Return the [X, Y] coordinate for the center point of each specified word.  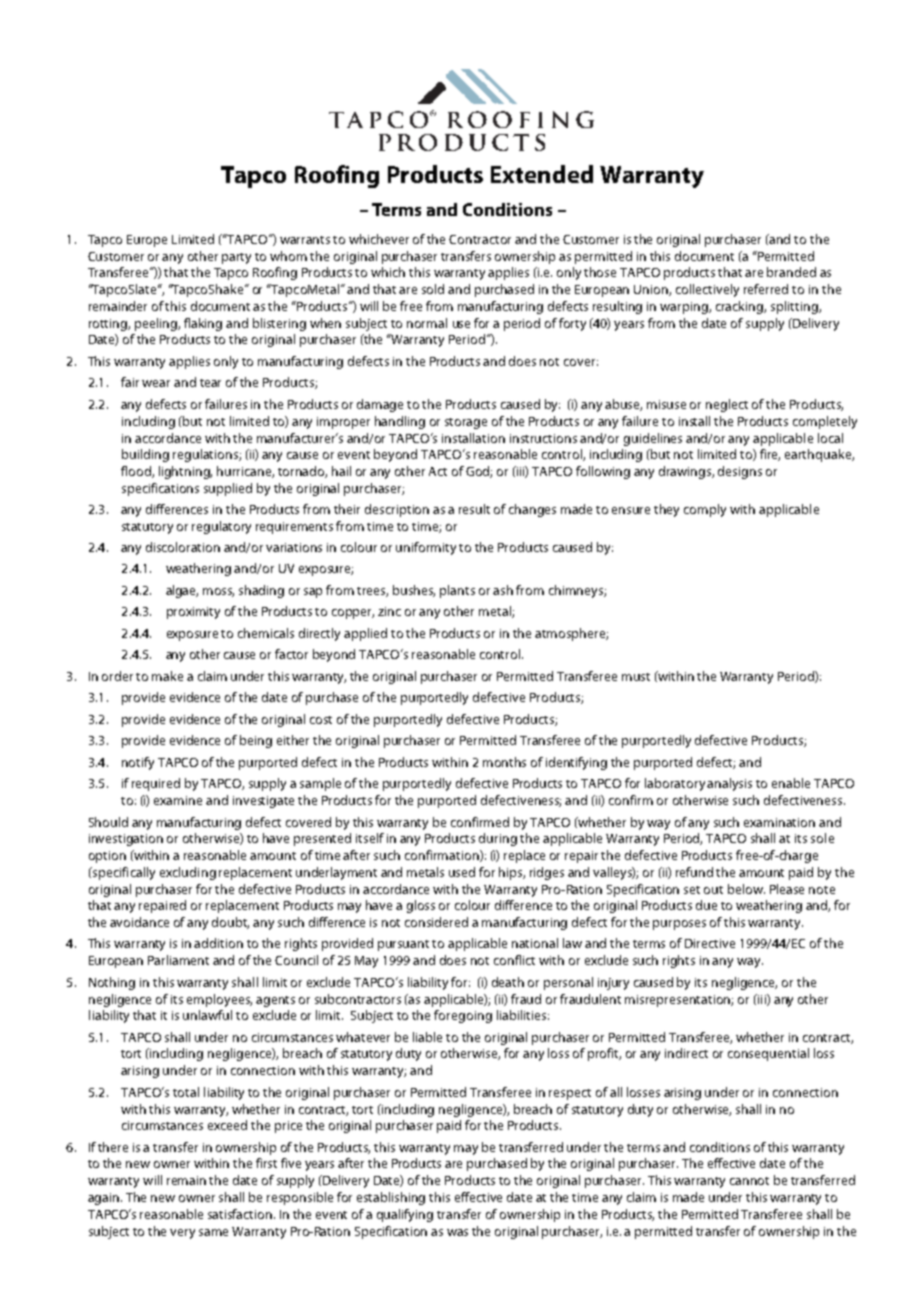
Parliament [178, 960]
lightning [185, 472]
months [504, 762]
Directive [710, 943]
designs [740, 472]
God [479, 472]
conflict [514, 960]
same [213, 1232]
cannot [749, 1181]
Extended [542, 174]
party [236, 258]
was [457, 1232]
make [167, 676]
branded [791, 272]
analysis [729, 784]
